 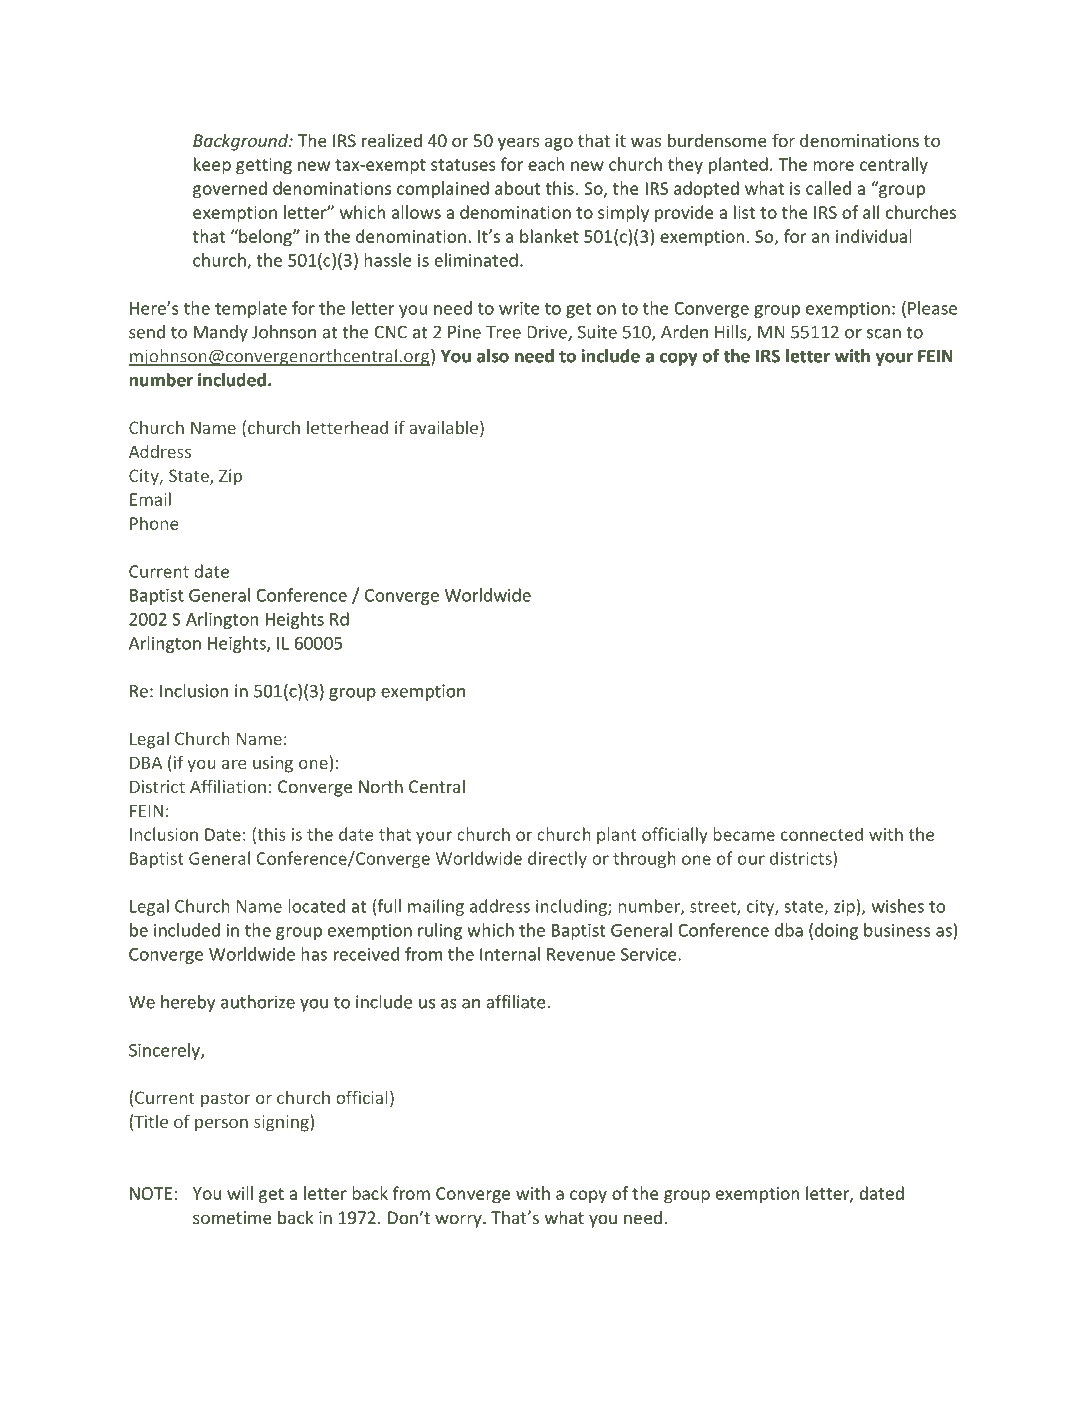 What do you see at coordinates (884, 334) in the image?
I see `scan` at bounding box center [884, 334].
